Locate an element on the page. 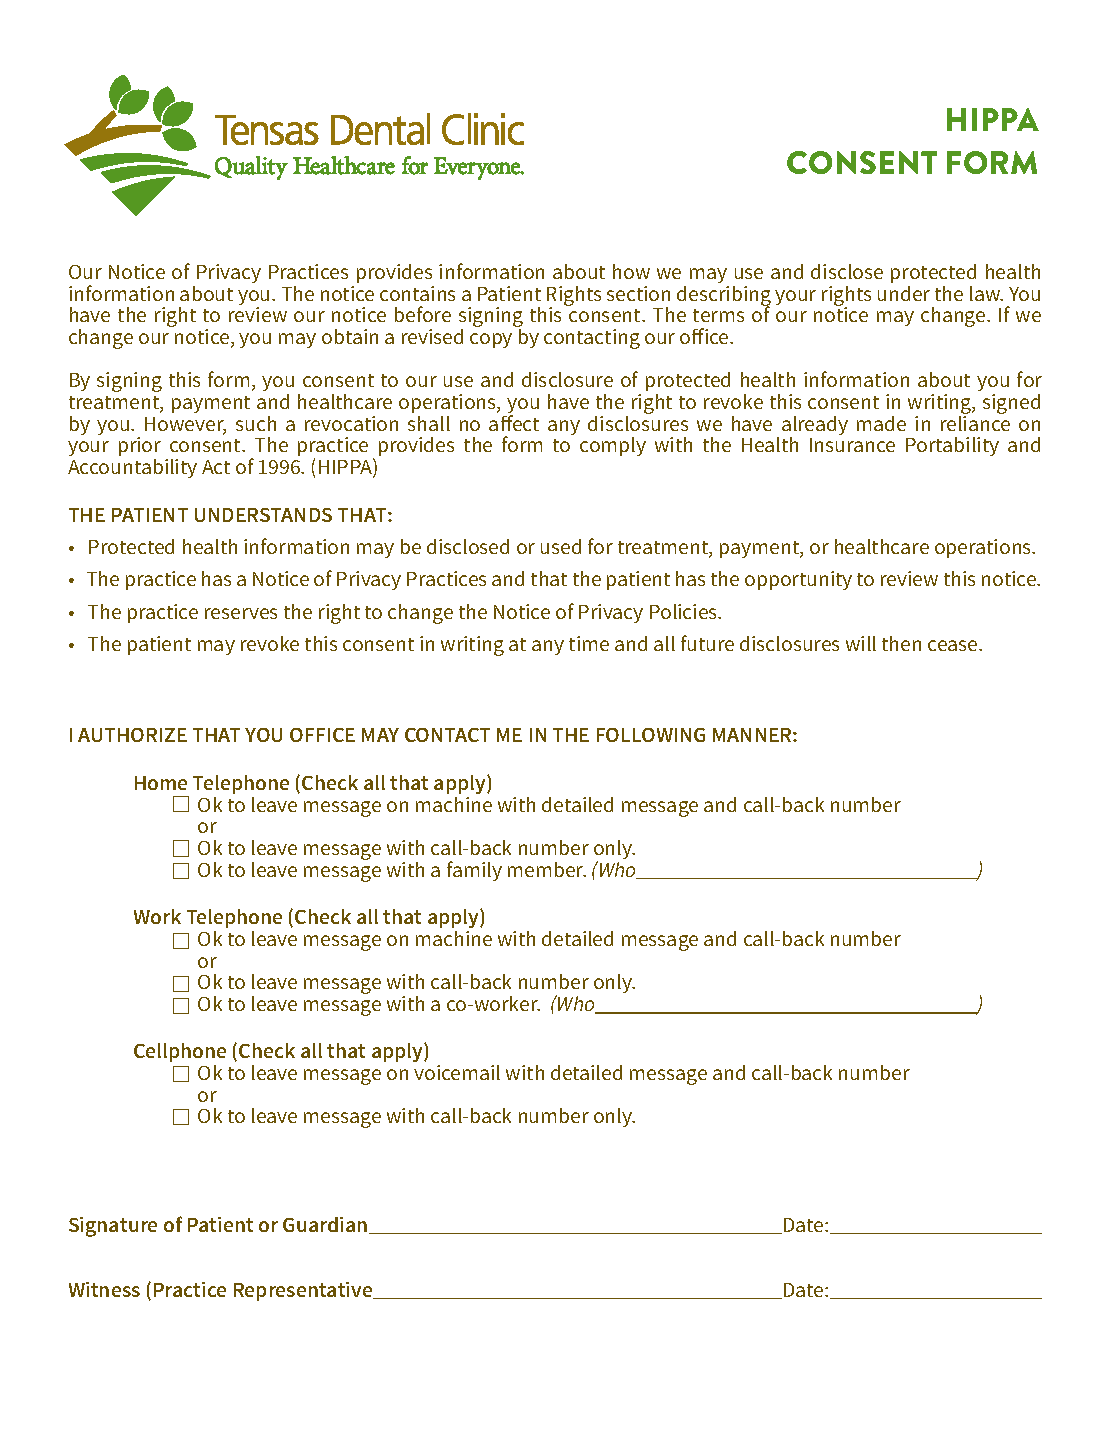 The width and height of the document is (1104, 1429). Cellphone is located at coordinates (180, 1054).
